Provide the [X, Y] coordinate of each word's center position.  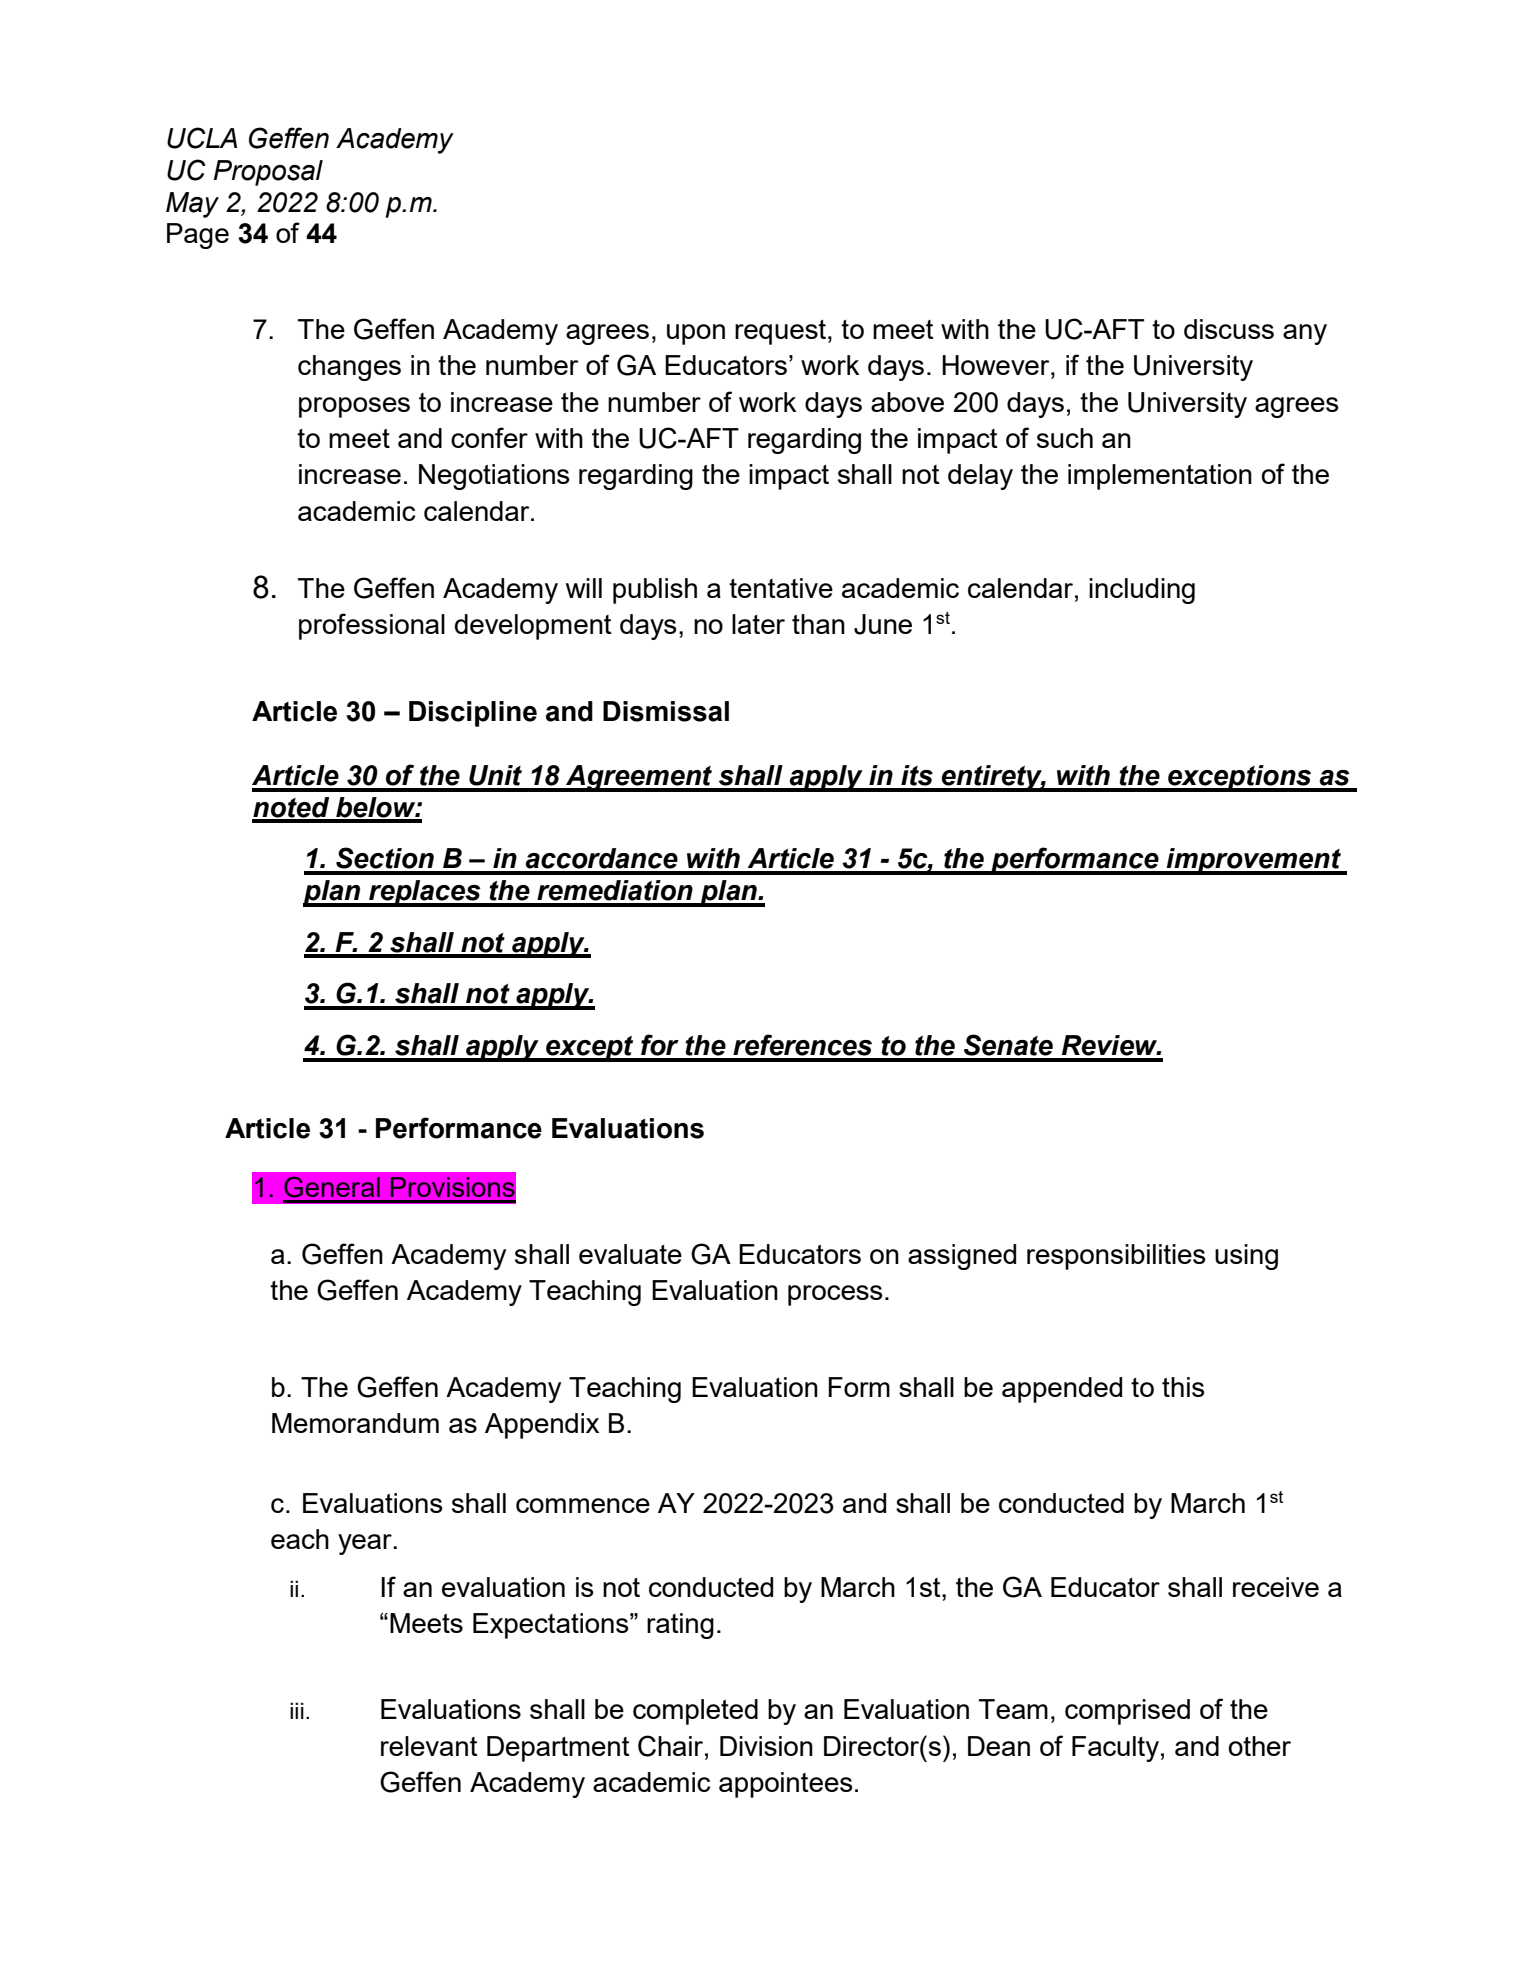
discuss [1229, 329]
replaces [425, 893]
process [835, 1295]
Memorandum [355, 1423]
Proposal [268, 173]
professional [372, 626]
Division [766, 1746]
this [1183, 1387]
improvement [1254, 861]
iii [297, 1710]
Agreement [639, 778]
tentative [781, 588]
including [1142, 591]
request [780, 332]
